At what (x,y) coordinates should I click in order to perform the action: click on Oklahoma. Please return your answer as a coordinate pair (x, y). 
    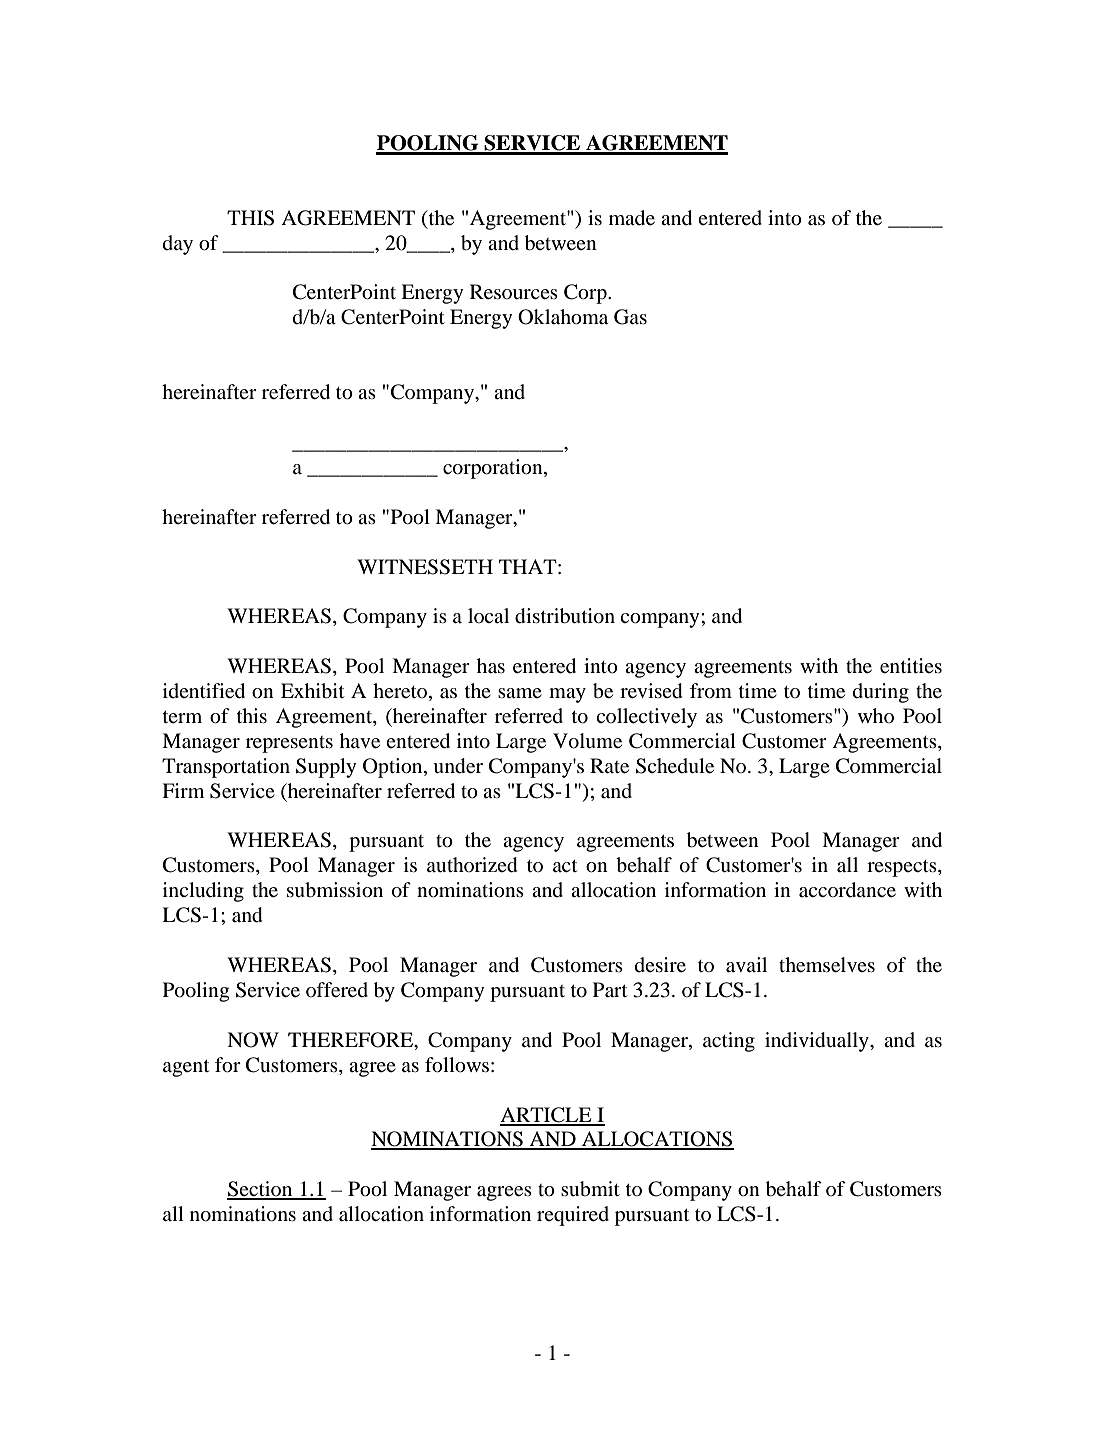
    Looking at the image, I should click on (563, 317).
